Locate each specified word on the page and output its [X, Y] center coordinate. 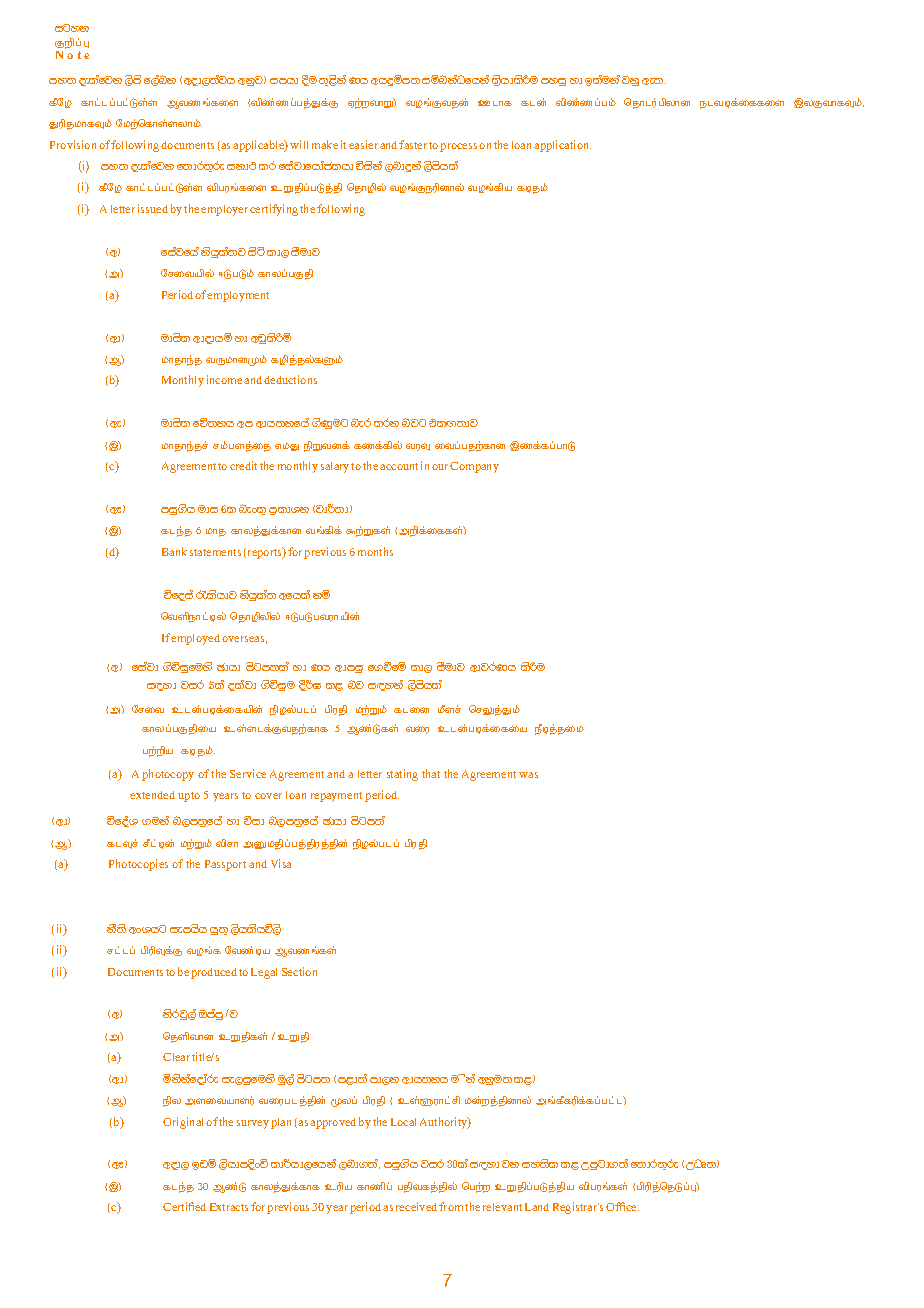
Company [474, 467]
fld [533, 102]
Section [299, 971]
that [431, 773]
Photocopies [138, 865]
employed [195, 639]
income [224, 379]
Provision [73, 144]
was [528, 775]
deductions [290, 379]
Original [185, 1123]
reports [266, 553]
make [325, 144]
